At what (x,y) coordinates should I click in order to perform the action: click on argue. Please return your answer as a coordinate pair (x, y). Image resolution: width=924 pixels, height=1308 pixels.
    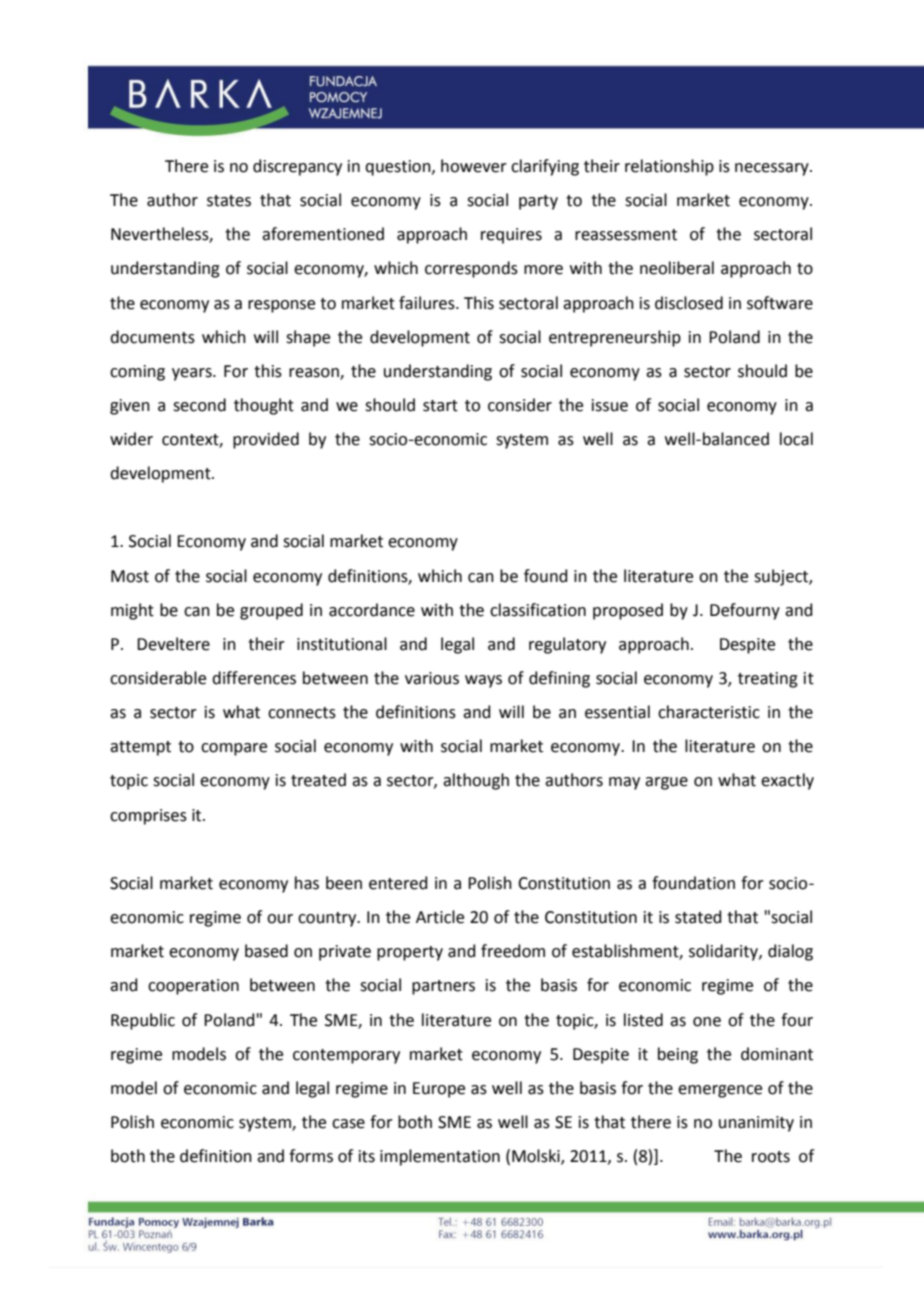
    Looking at the image, I should click on (666, 783).
